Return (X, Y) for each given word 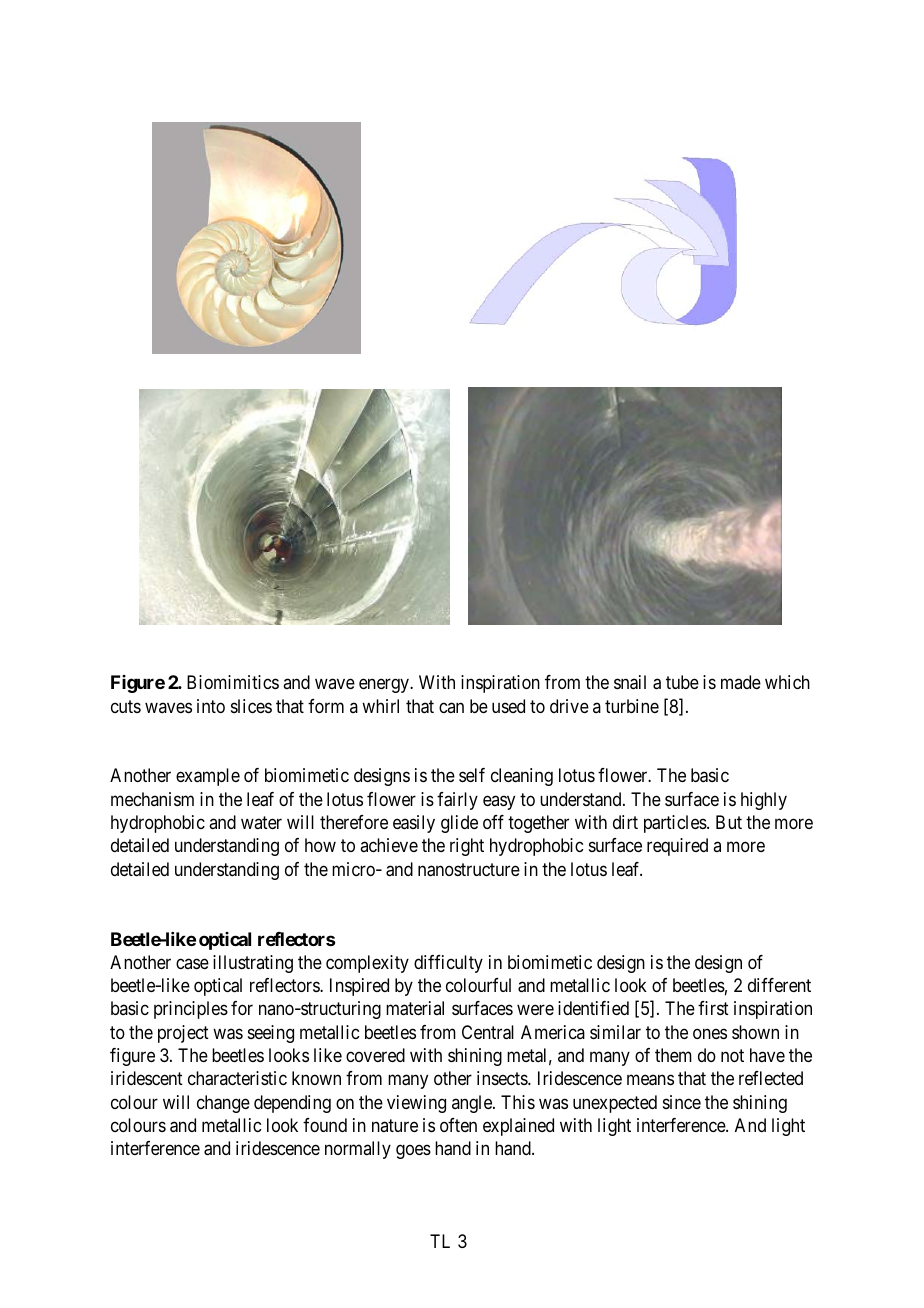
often (458, 1125)
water (261, 822)
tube (682, 682)
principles (191, 1010)
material (415, 1008)
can (451, 707)
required (677, 847)
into (211, 706)
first (713, 1008)
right (467, 847)
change (223, 1104)
